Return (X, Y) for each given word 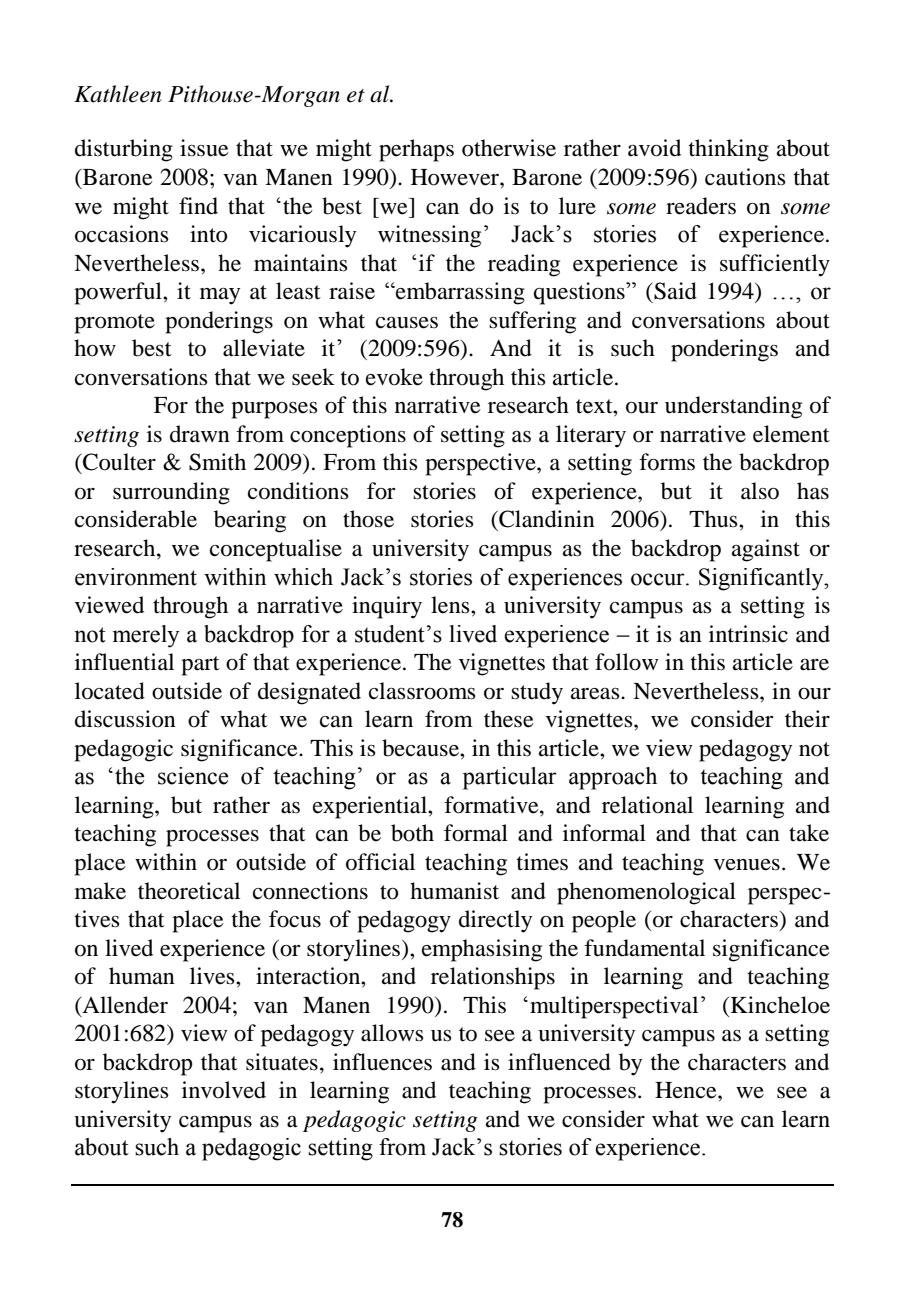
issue (204, 148)
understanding (733, 407)
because (421, 748)
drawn (200, 434)
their (807, 719)
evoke (394, 377)
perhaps (416, 150)
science (193, 776)
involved (224, 1090)
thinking (729, 150)
